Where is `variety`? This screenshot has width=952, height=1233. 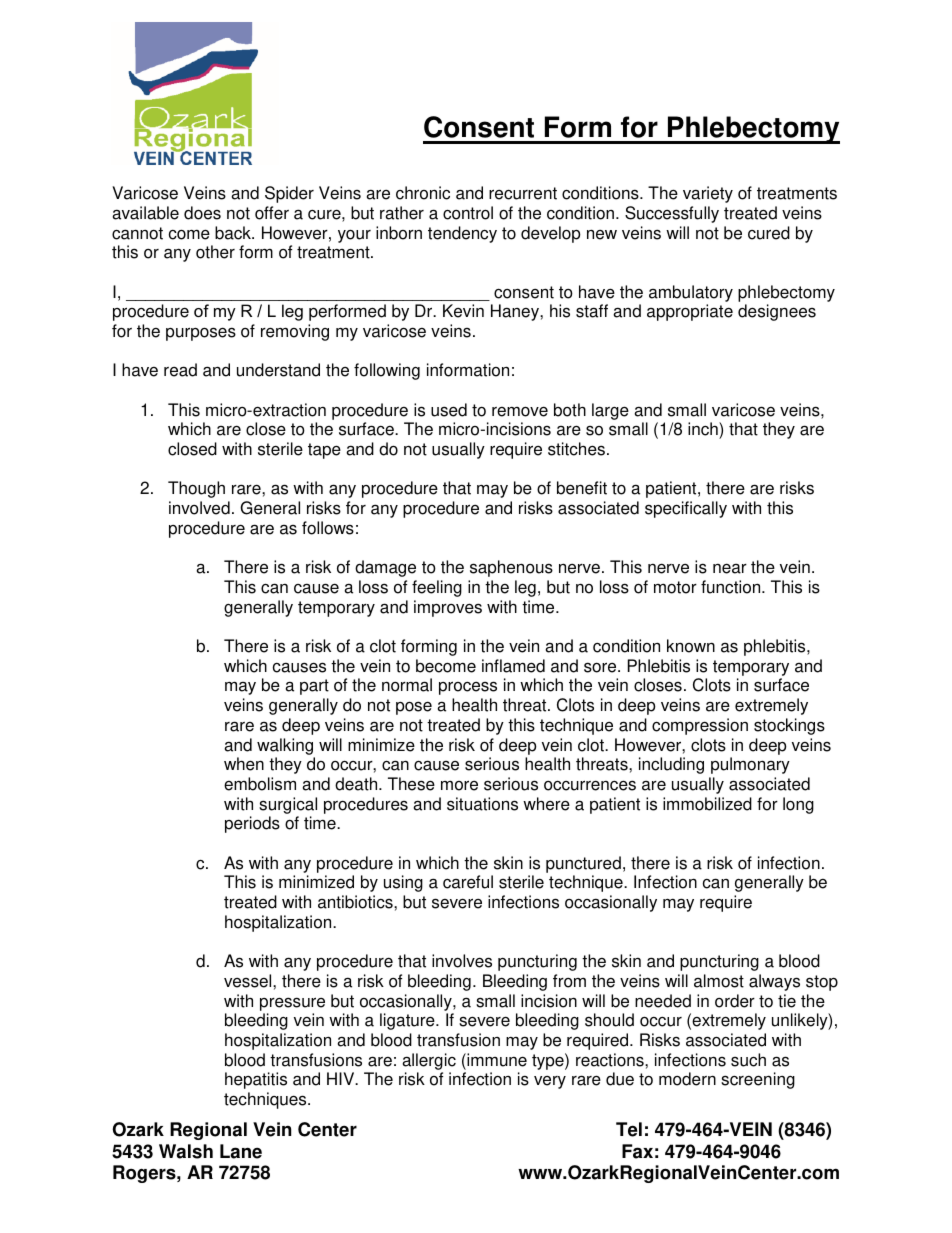 variety is located at coordinates (708, 194).
